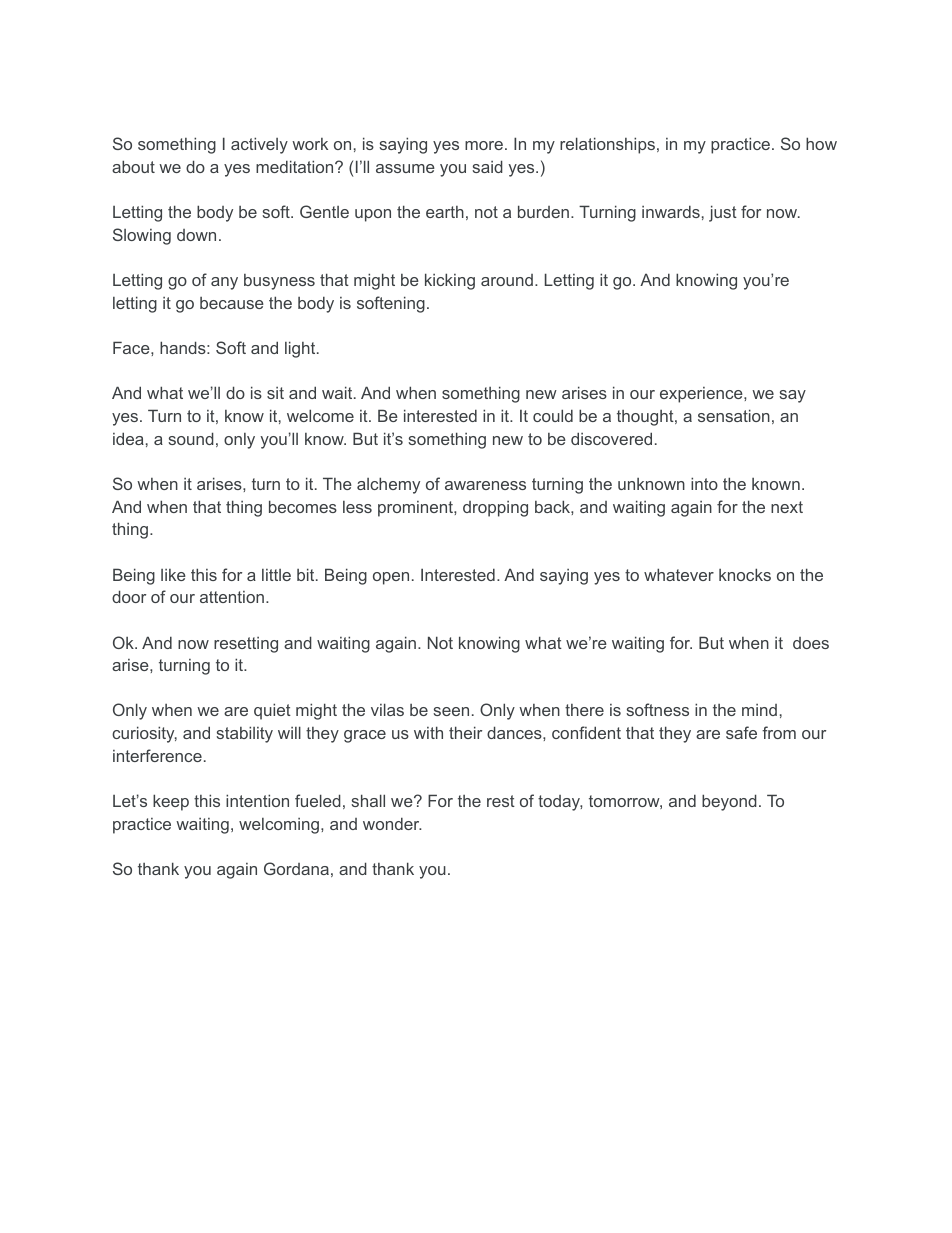 The image size is (952, 1233). What do you see at coordinates (259, 145) in the screenshot?
I see `actively` at bounding box center [259, 145].
